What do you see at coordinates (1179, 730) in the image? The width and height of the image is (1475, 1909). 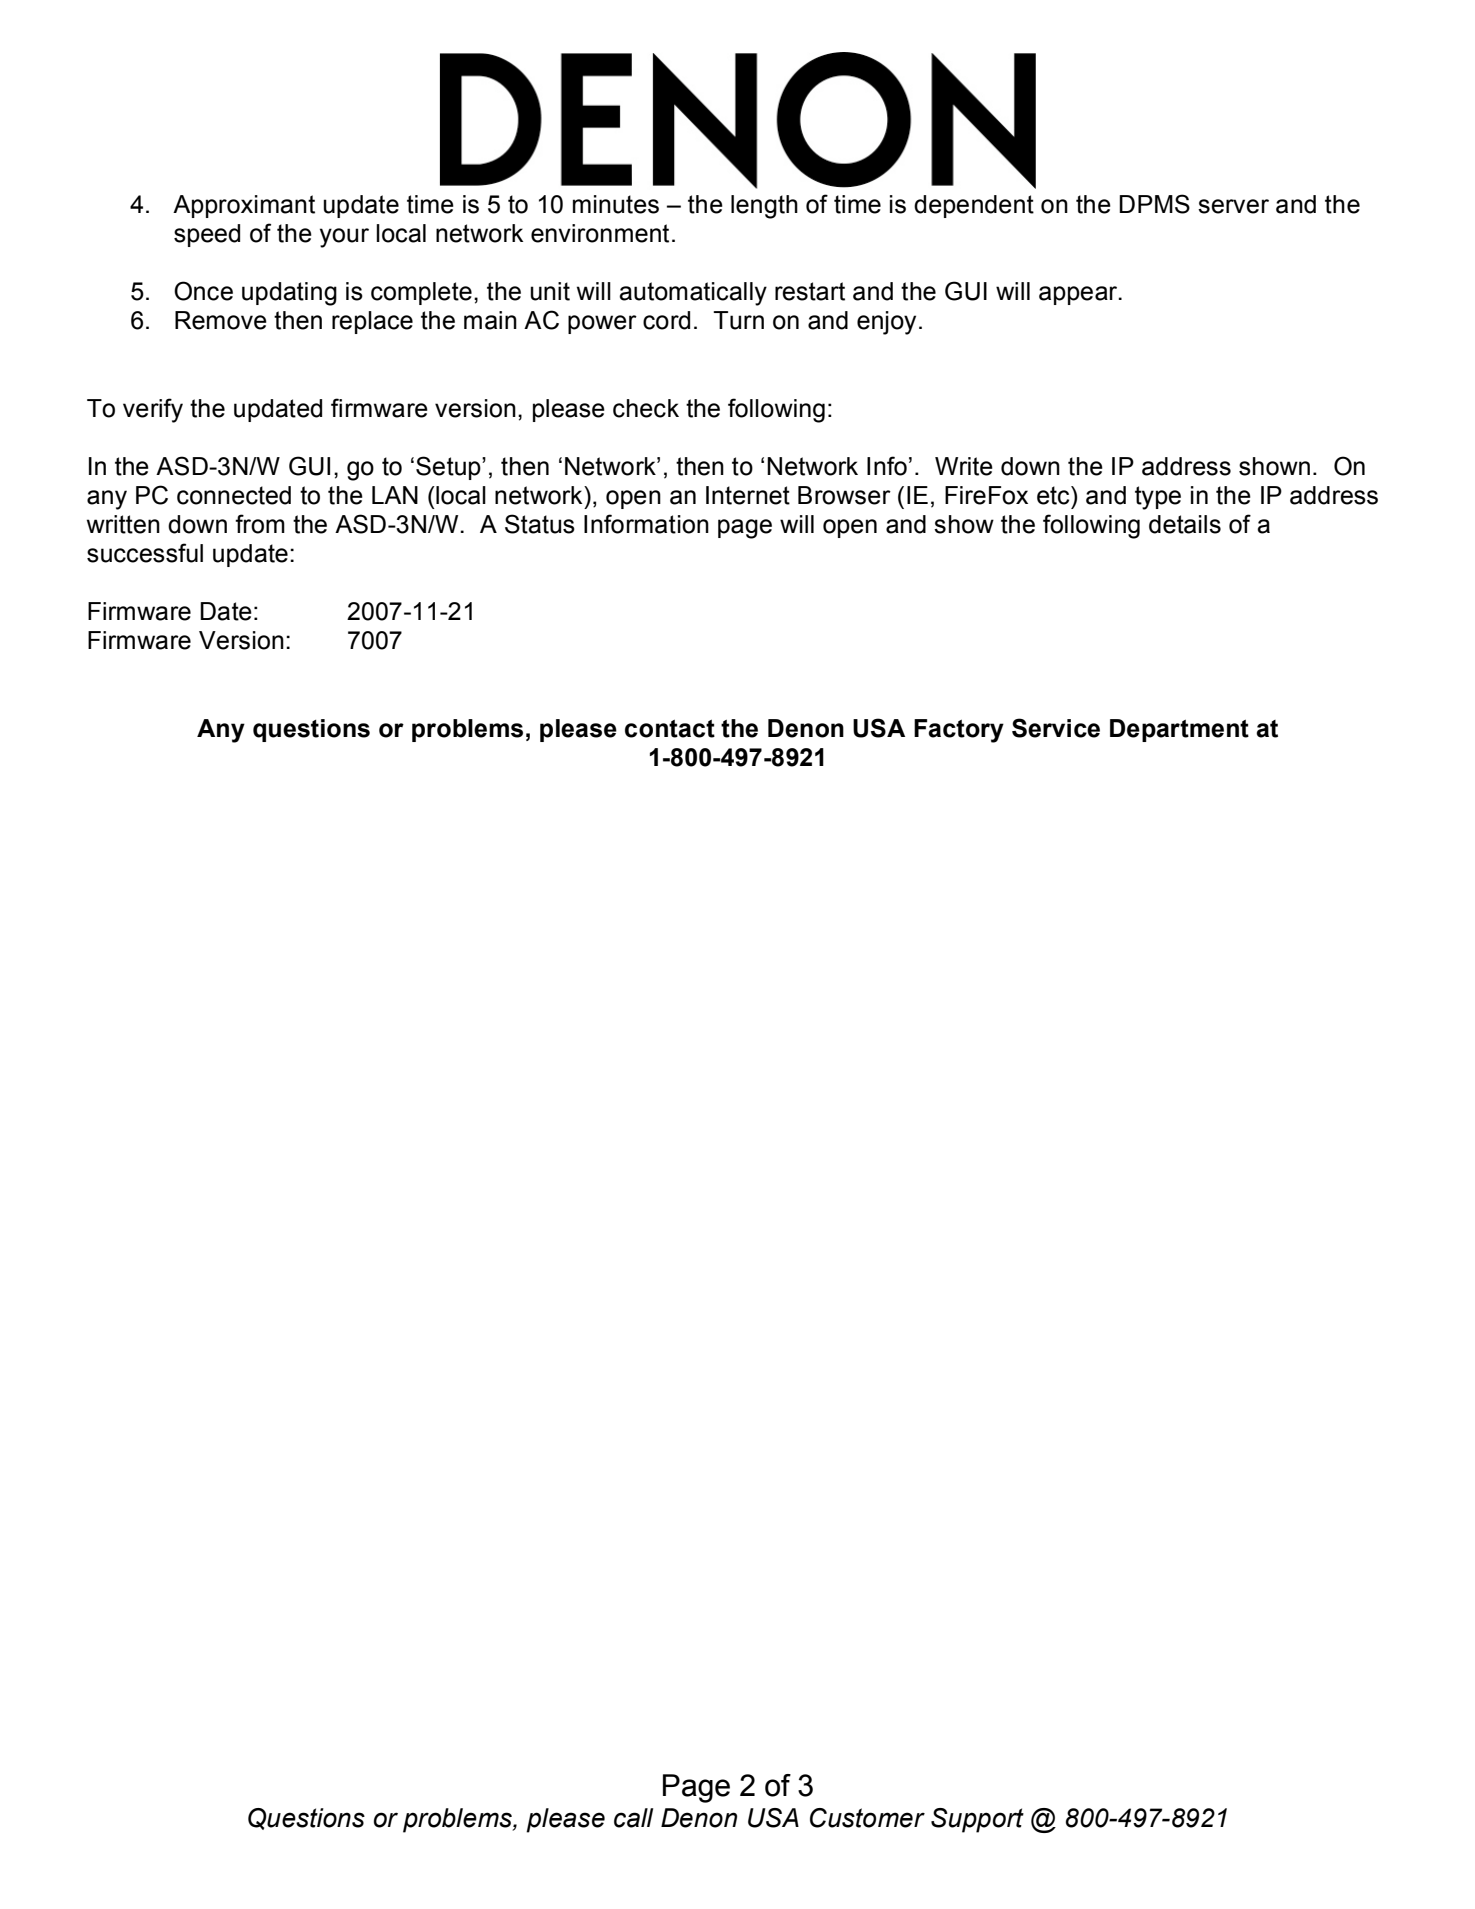 I see `Department` at bounding box center [1179, 730].
